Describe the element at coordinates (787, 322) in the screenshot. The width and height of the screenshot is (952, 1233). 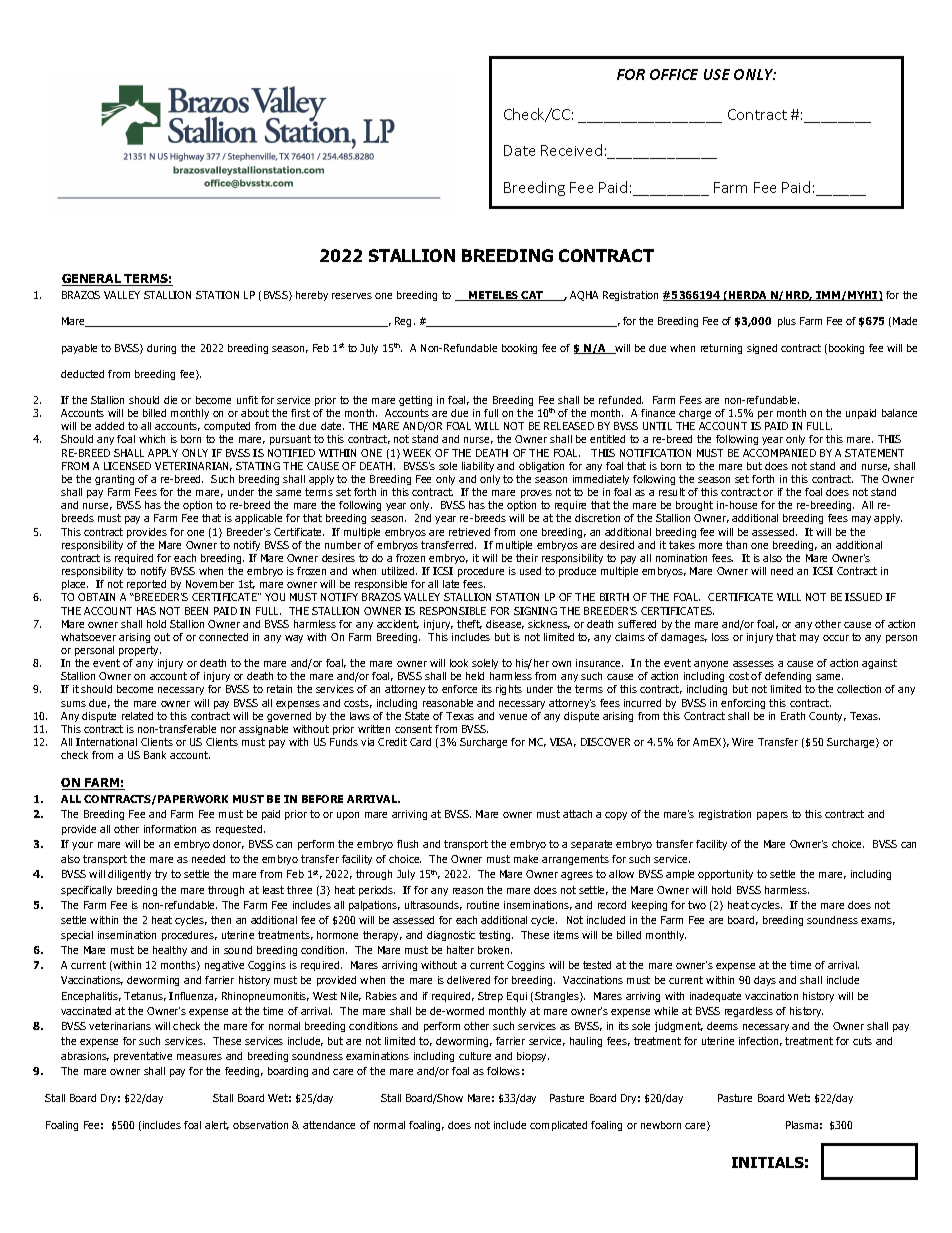
I see `plus` at that location.
